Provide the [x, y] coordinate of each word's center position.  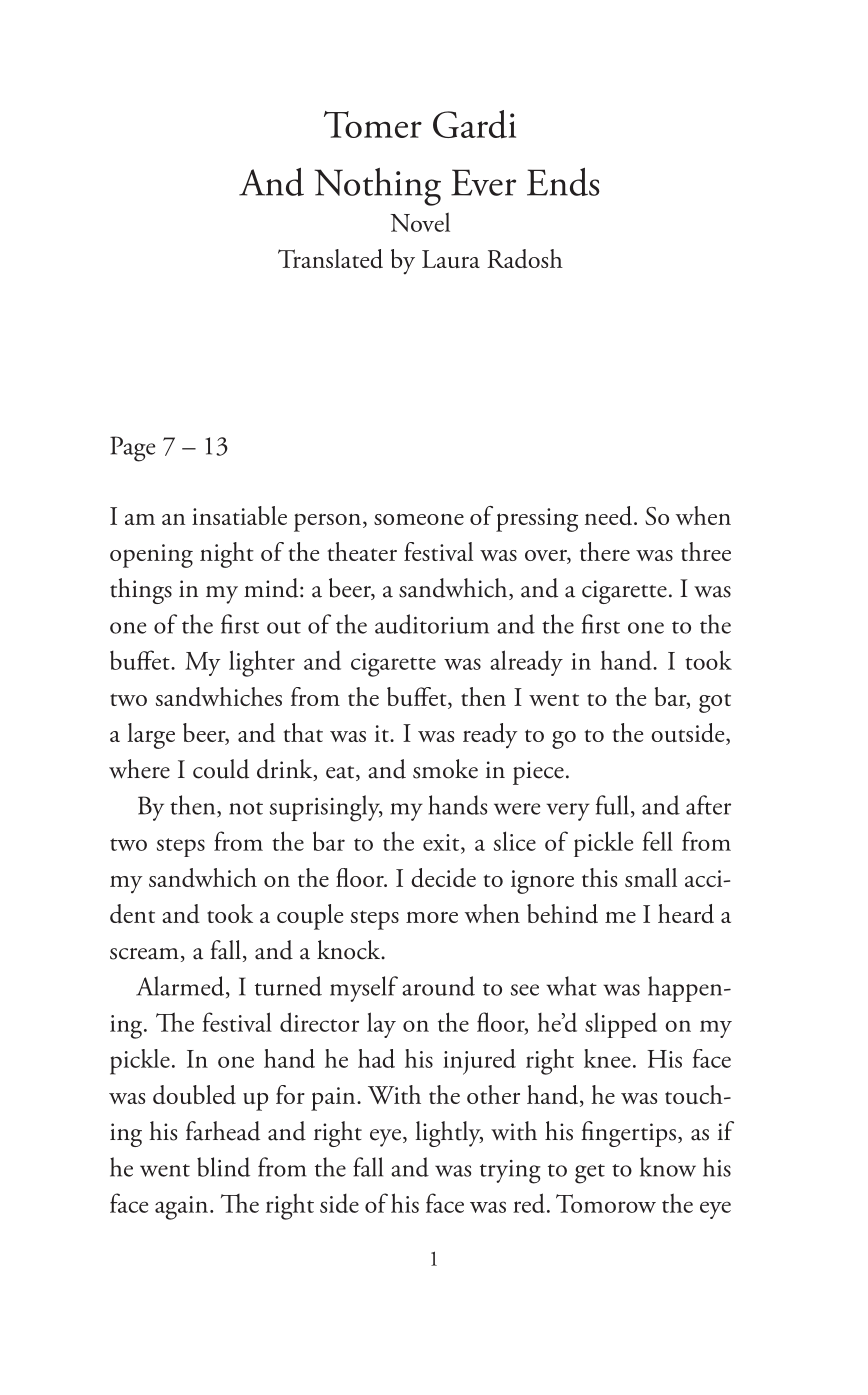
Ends [563, 182]
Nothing [377, 187]
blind [223, 1167]
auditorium [432, 624]
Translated [330, 259]
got [715, 703]
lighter [262, 663]
